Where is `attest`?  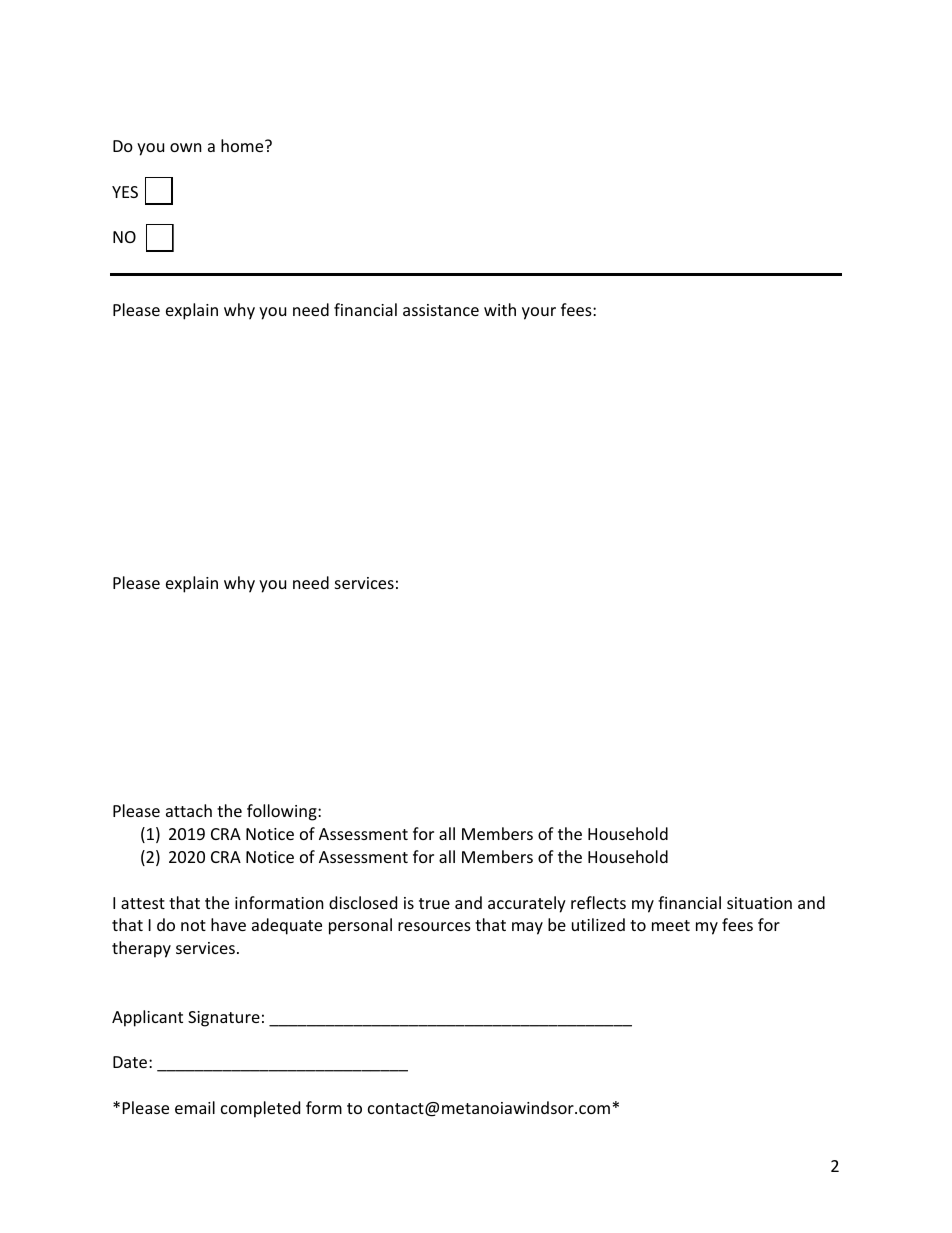 attest is located at coordinates (143, 903).
